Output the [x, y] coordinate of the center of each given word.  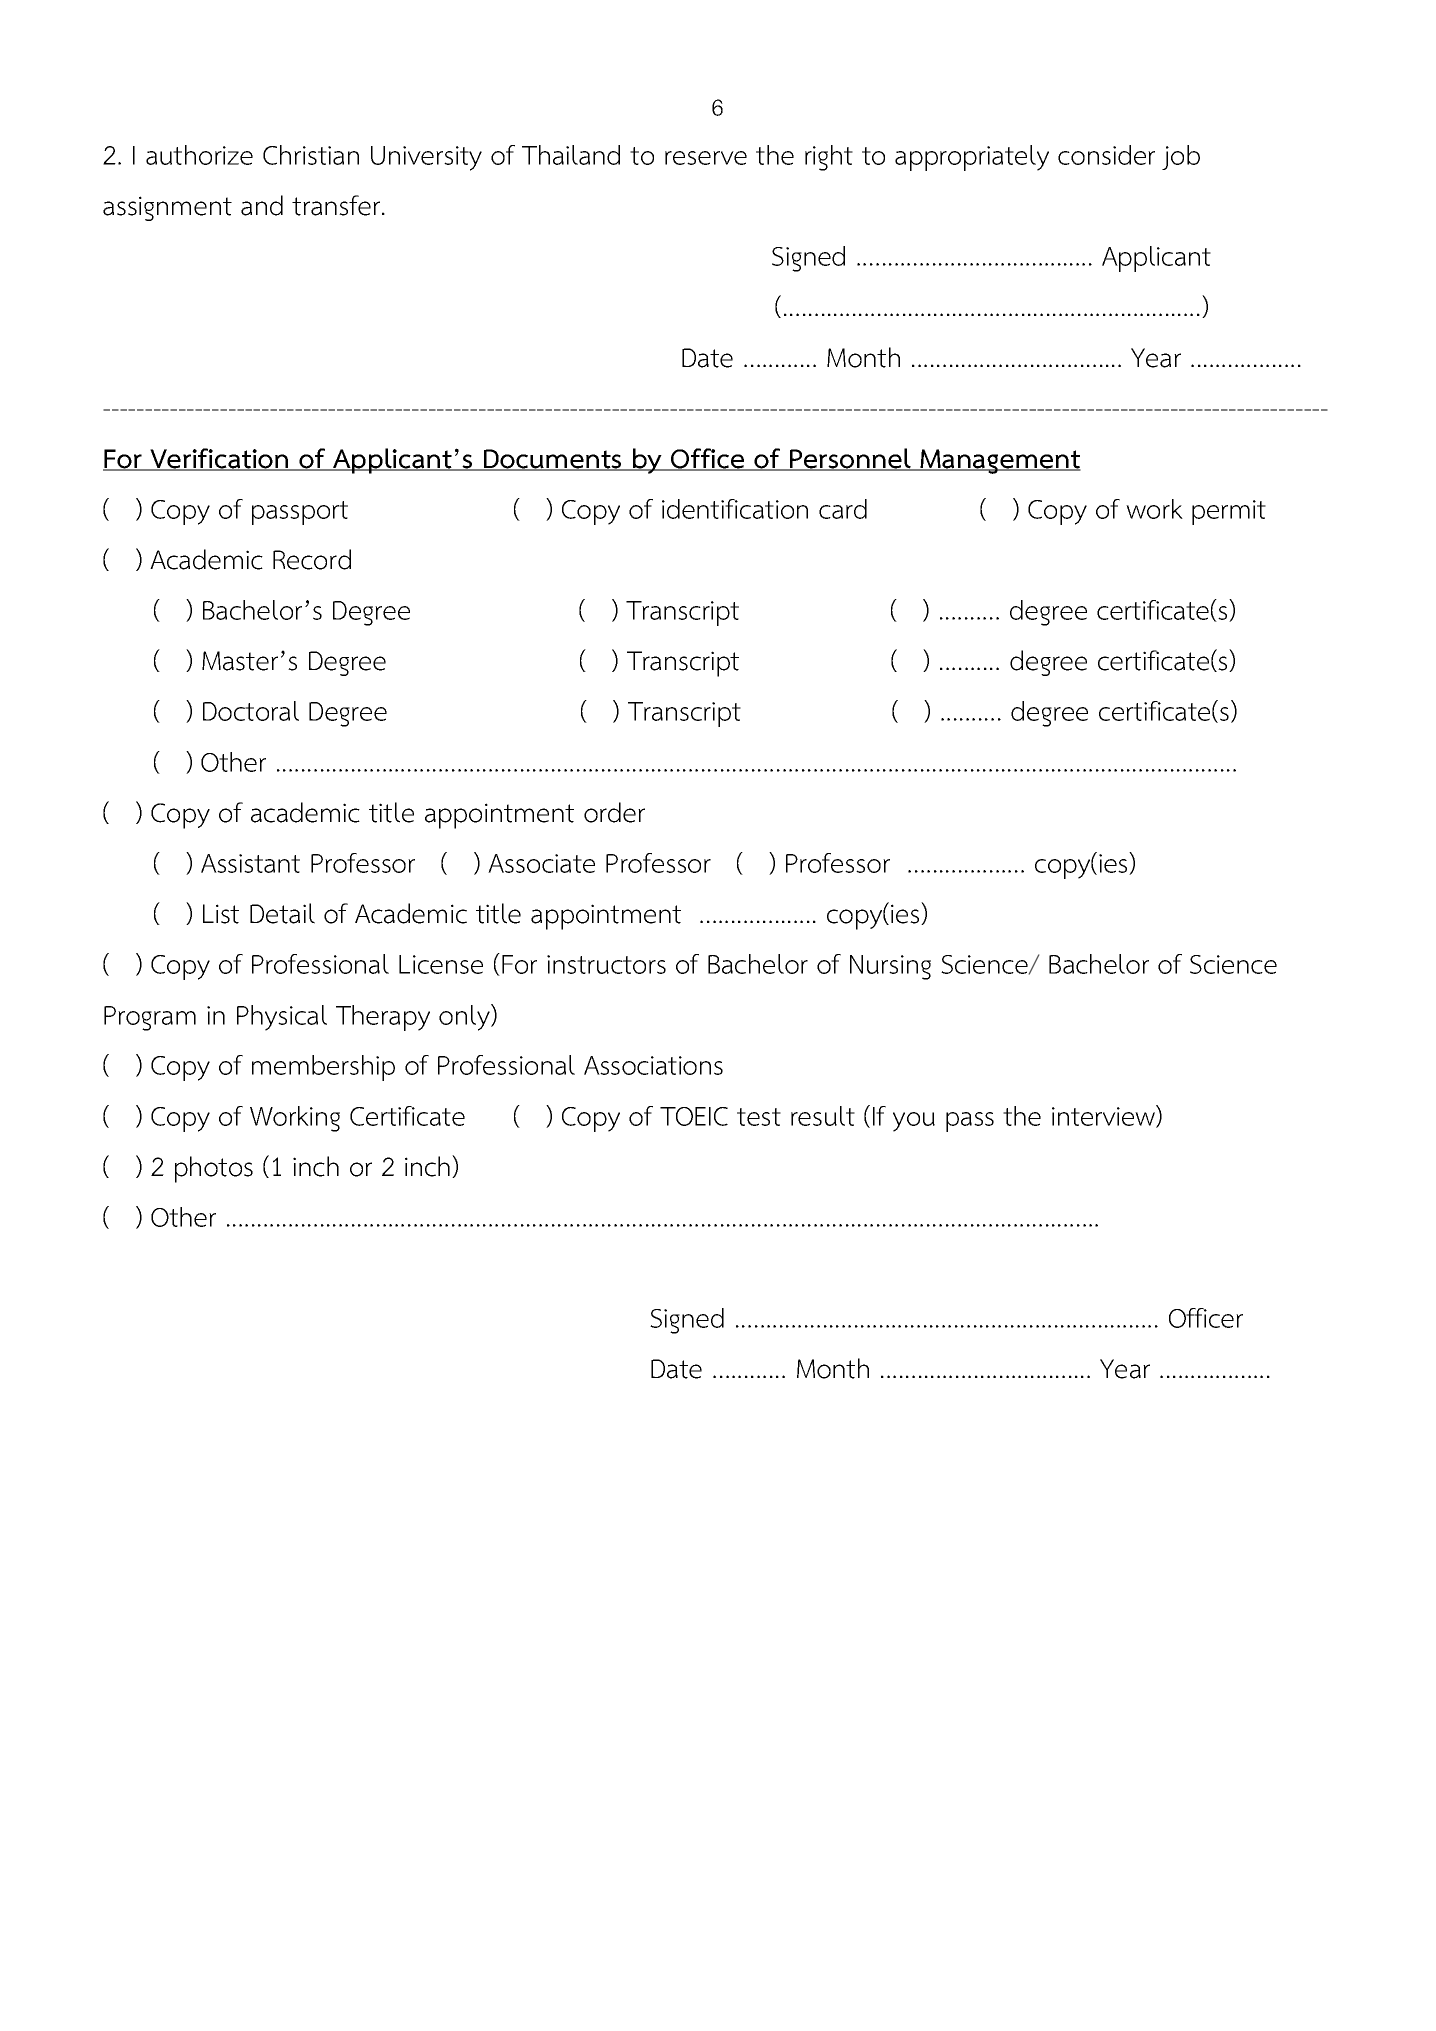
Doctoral [251, 711]
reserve [706, 158]
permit [1229, 512]
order [614, 812]
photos [214, 1169]
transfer [336, 205]
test [759, 1117]
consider [1106, 155]
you [914, 1122]
